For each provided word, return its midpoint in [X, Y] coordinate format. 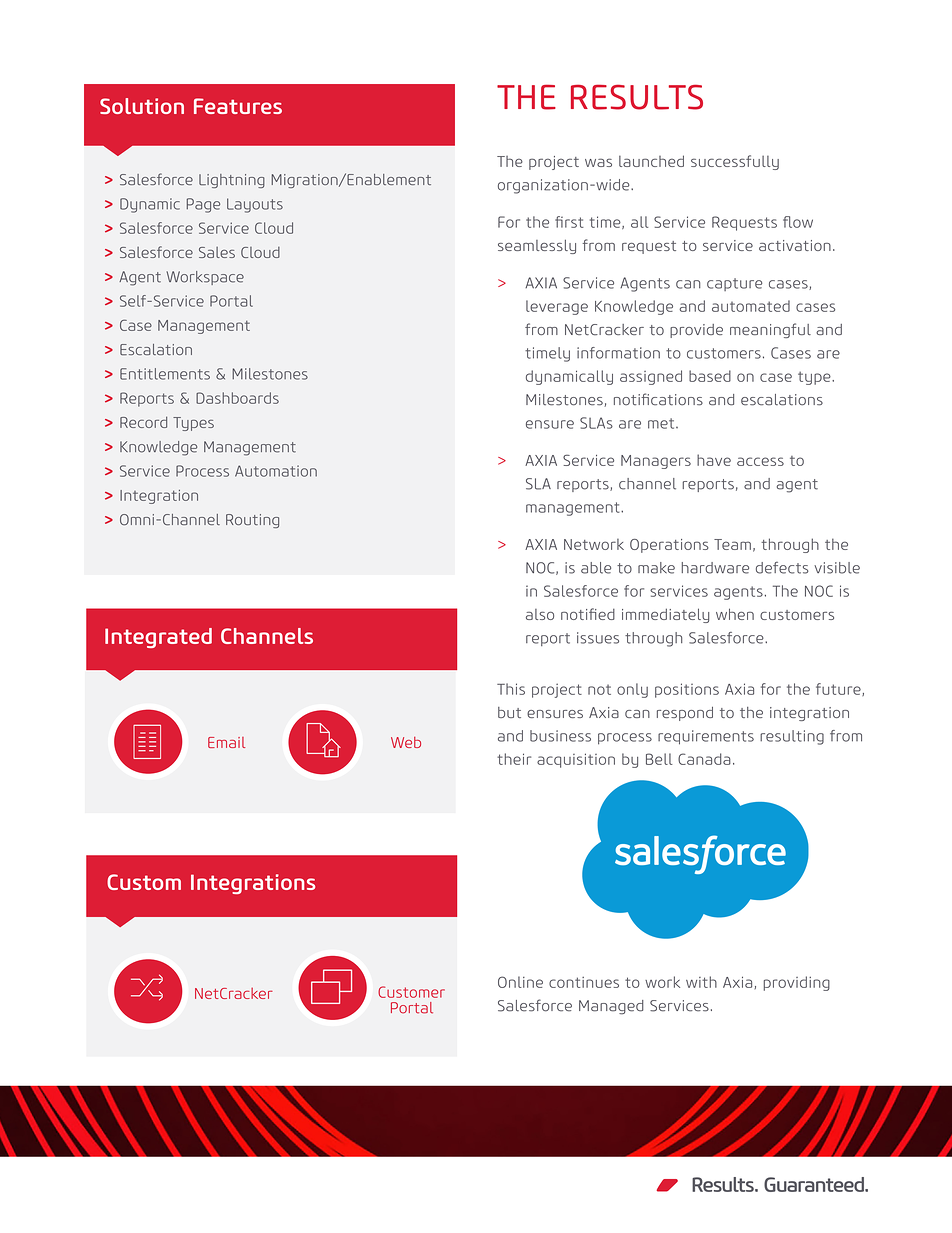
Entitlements [165, 374]
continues [584, 982]
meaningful [770, 330]
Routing [252, 521]
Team [732, 544]
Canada [704, 759]
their [514, 759]
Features [238, 106]
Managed [611, 1007]
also [540, 614]
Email [226, 742]
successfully [735, 162]
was [598, 162]
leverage [557, 307]
